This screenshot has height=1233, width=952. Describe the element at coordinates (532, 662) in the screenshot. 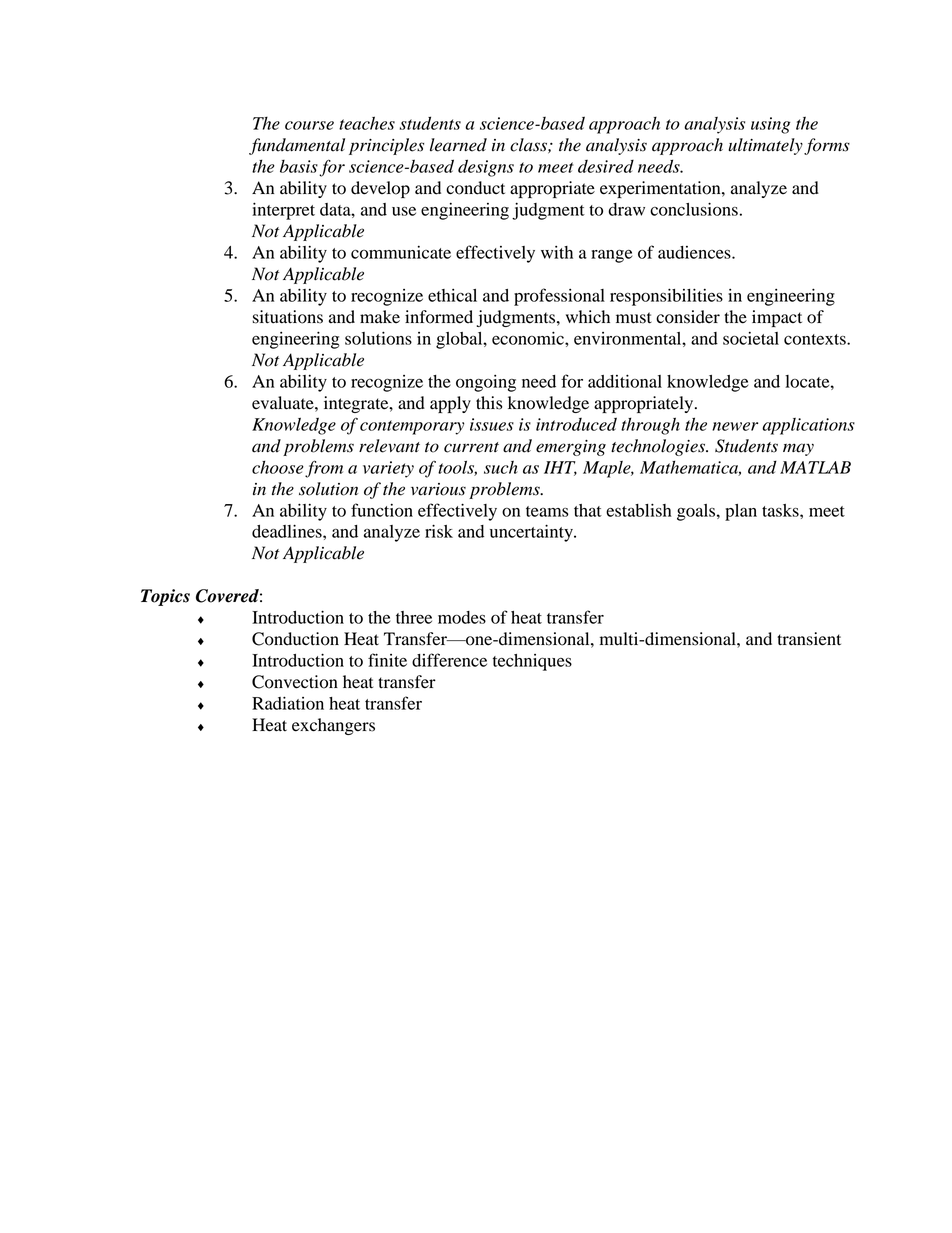

I see `techniques` at that location.
